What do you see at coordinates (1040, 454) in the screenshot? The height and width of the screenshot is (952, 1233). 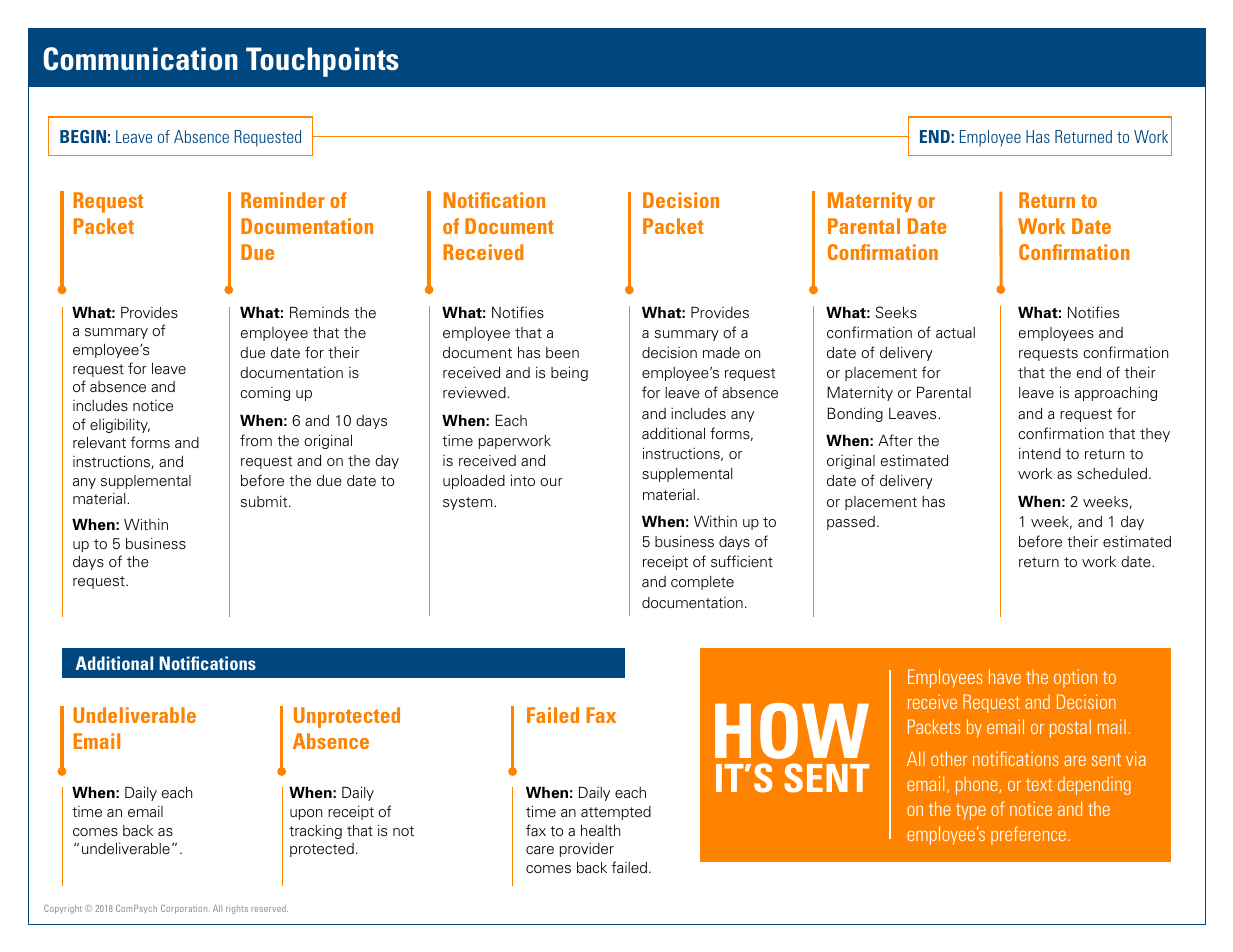 I see `intend` at bounding box center [1040, 454].
